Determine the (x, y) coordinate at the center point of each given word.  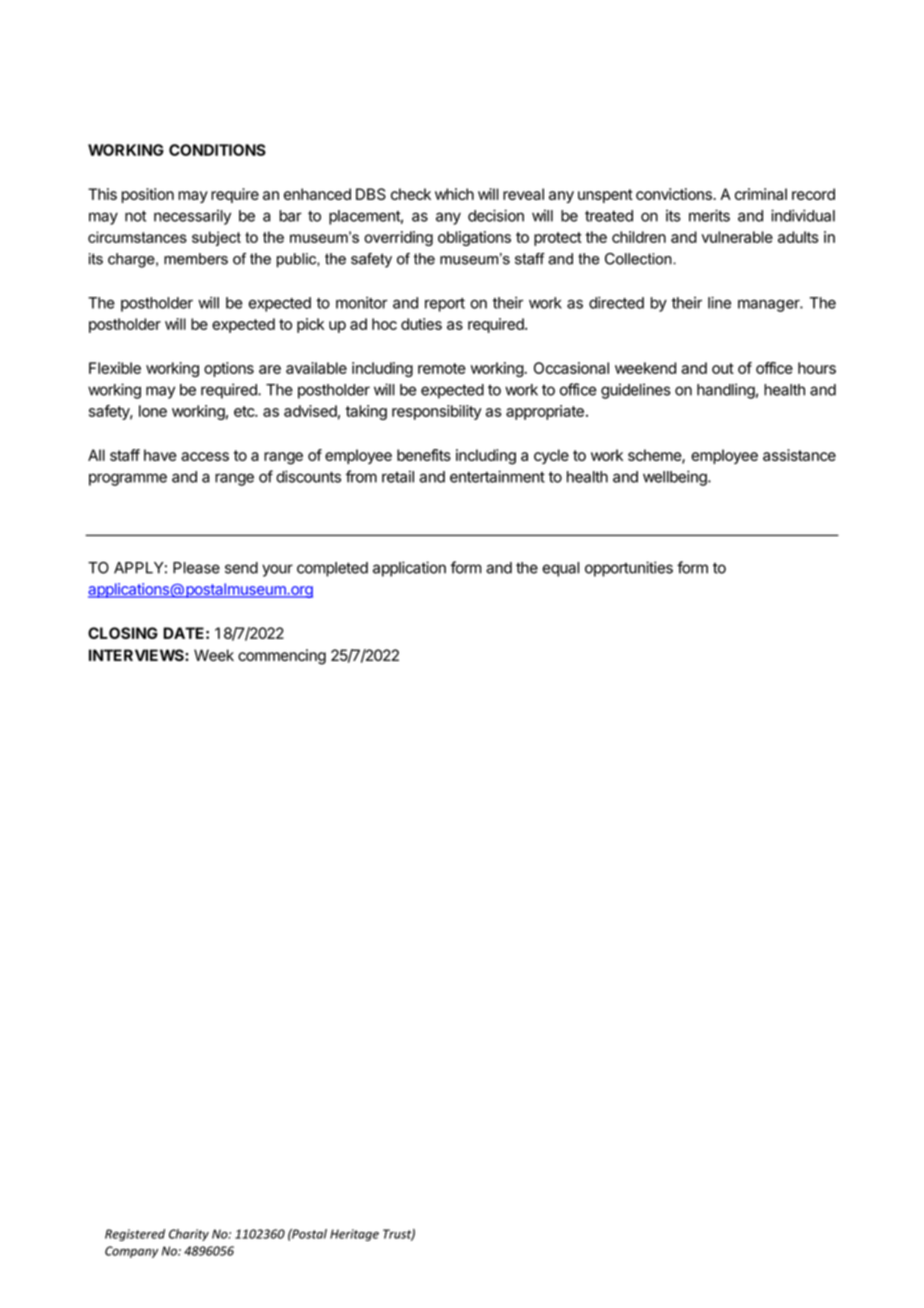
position (148, 195)
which (454, 194)
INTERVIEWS (137, 655)
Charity (189, 1235)
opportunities (629, 569)
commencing (282, 657)
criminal (761, 194)
